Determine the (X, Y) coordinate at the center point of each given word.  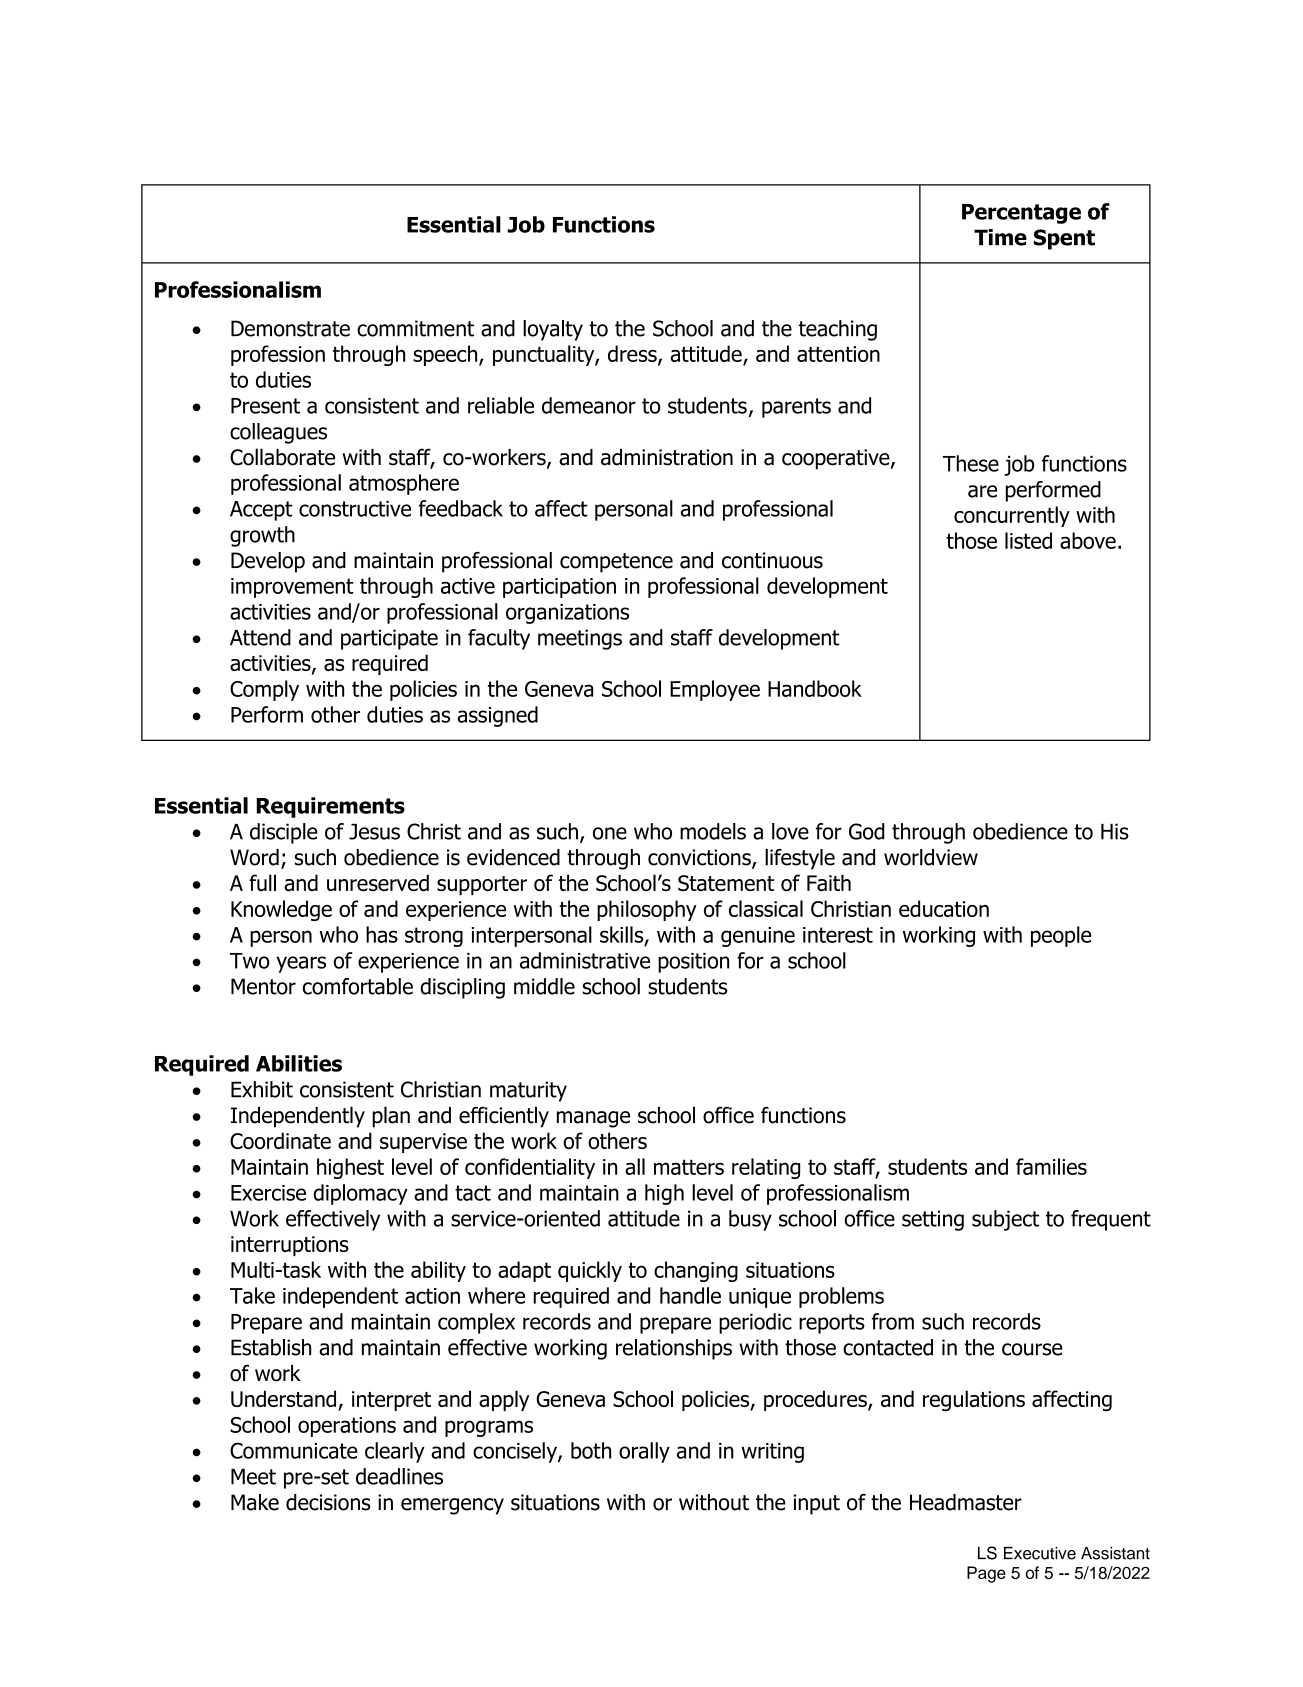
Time (1000, 237)
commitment (415, 328)
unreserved (378, 883)
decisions (328, 1502)
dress (633, 354)
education (944, 908)
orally (644, 1452)
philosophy (647, 910)
